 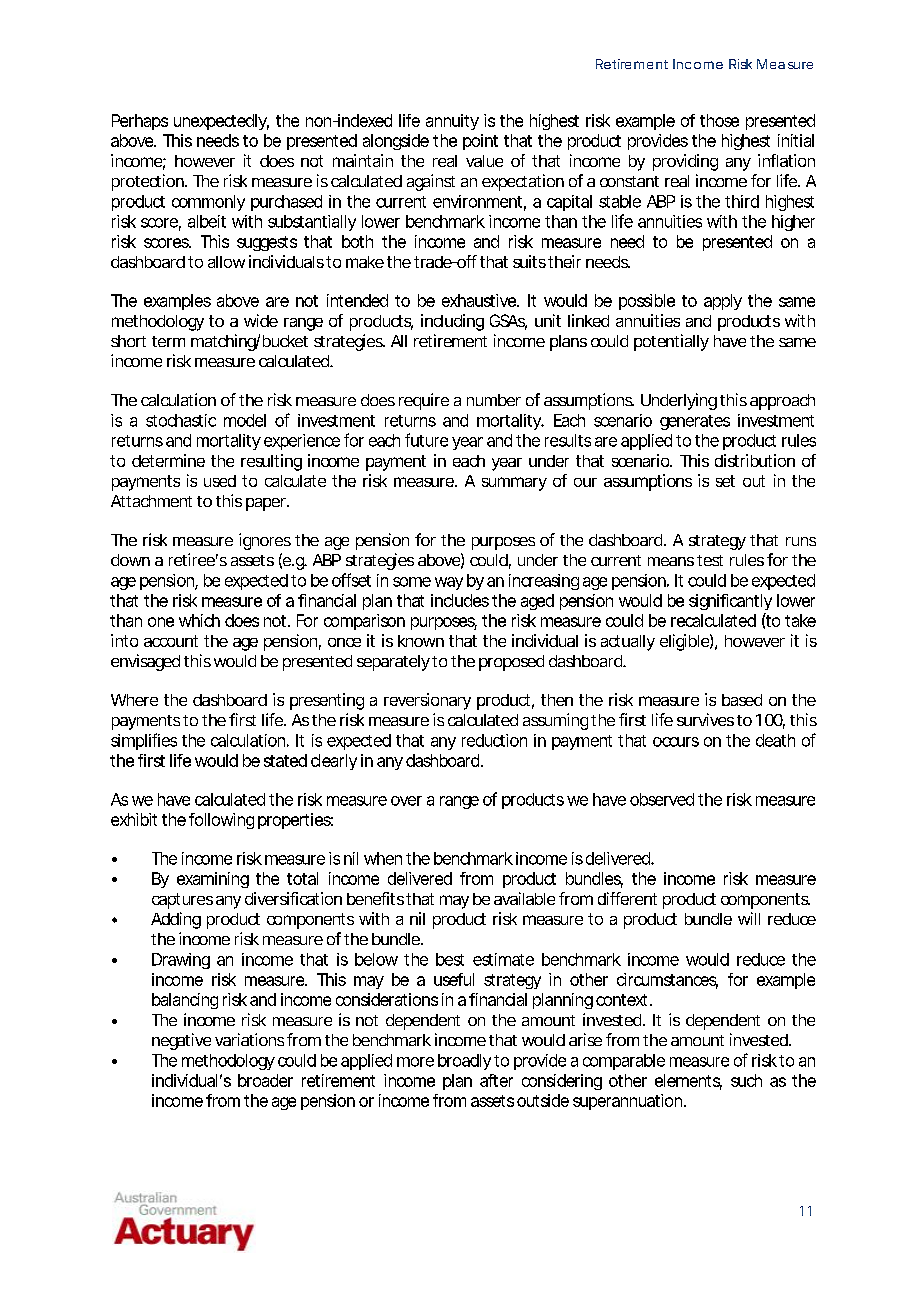 What do you see at coordinates (213, 880) in the screenshot?
I see `examining` at bounding box center [213, 880].
